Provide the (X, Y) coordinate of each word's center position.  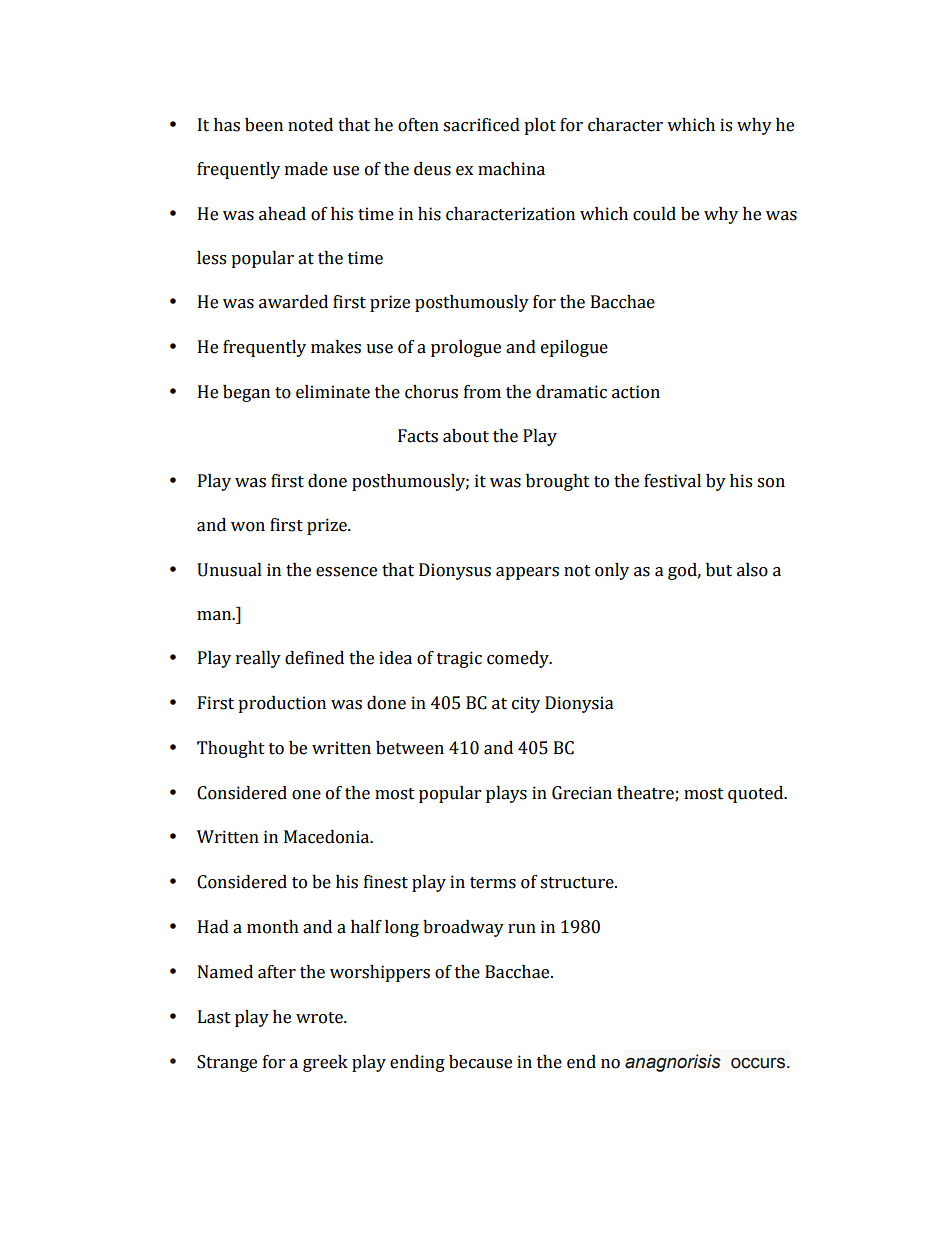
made (306, 169)
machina (511, 169)
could (654, 214)
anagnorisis (673, 1063)
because (480, 1062)
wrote (320, 1018)
